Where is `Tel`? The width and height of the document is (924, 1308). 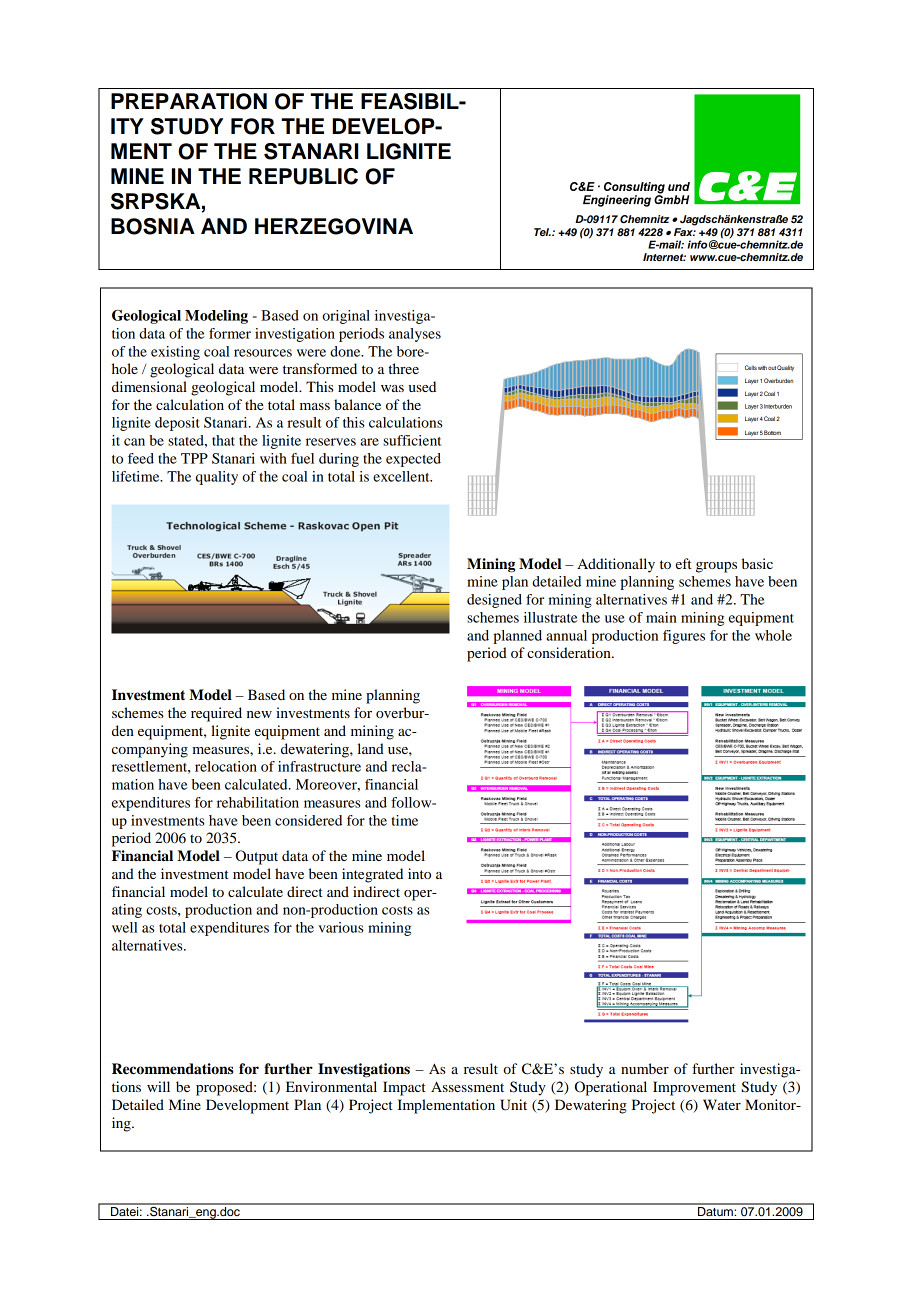 Tel is located at coordinates (542, 232).
